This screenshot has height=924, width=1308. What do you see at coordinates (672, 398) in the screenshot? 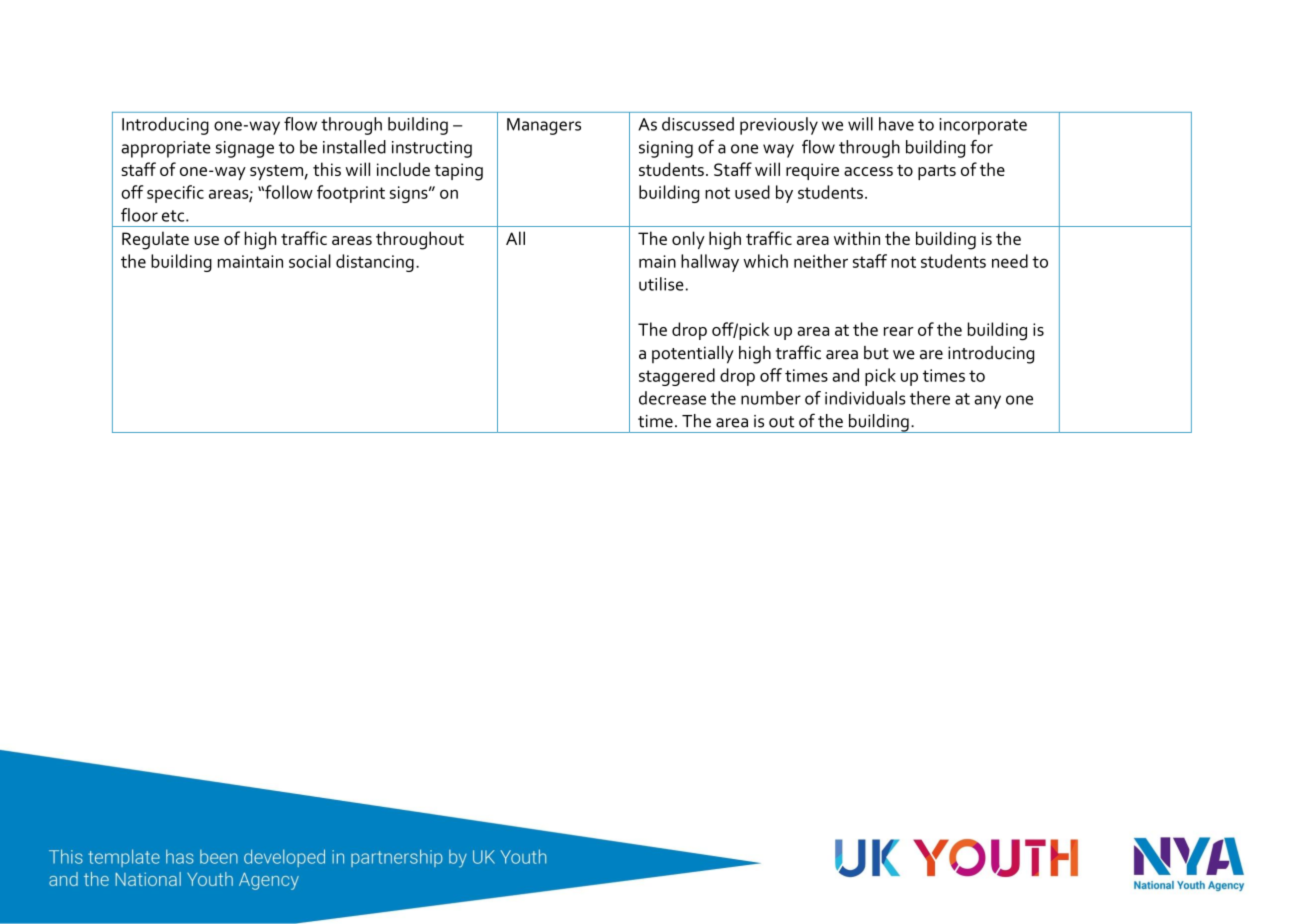
I see `decrease` at bounding box center [672, 398].
